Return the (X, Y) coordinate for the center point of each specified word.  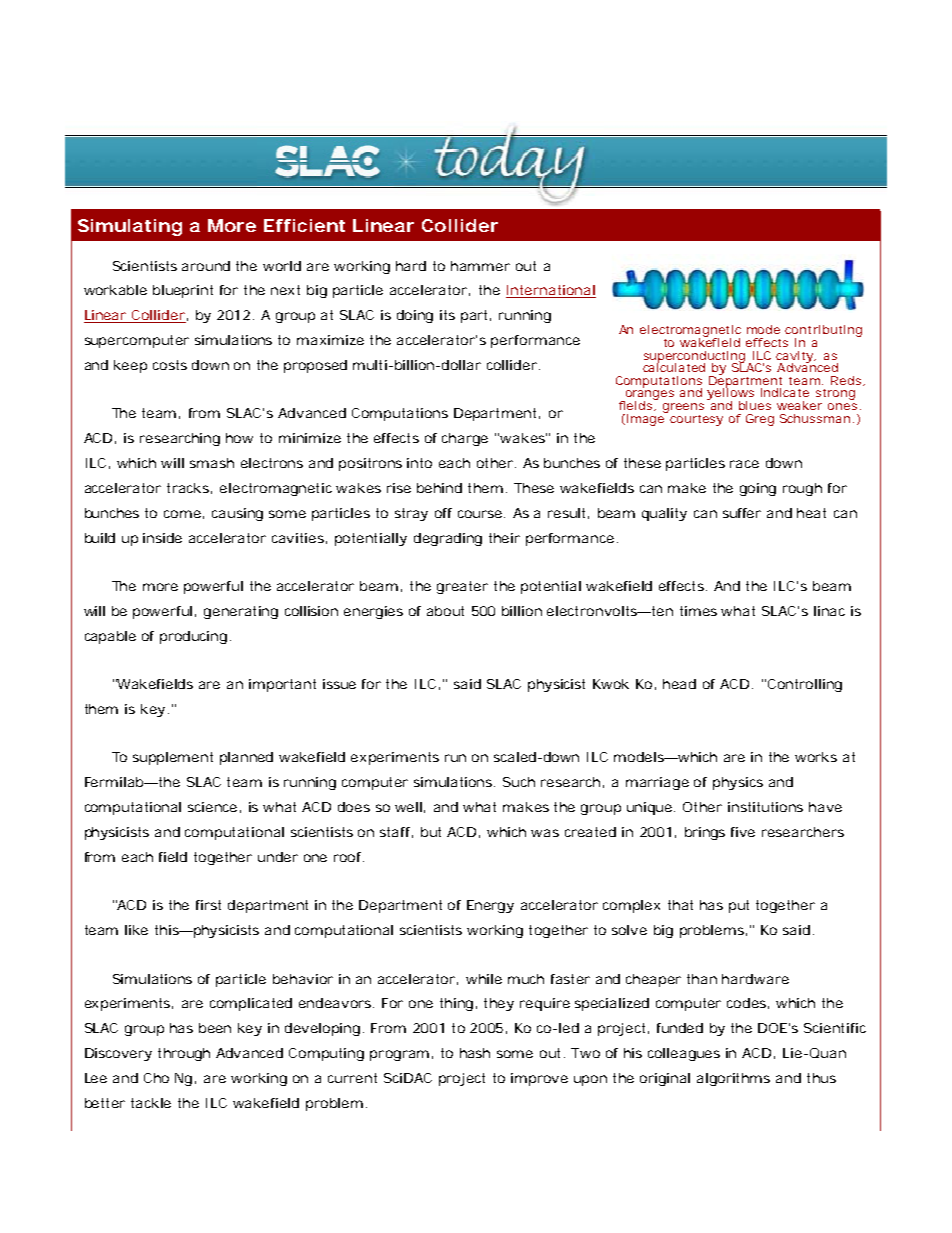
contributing (823, 332)
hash (475, 1053)
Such (519, 782)
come (182, 514)
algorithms (733, 1079)
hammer (480, 266)
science (212, 807)
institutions (765, 807)
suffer (742, 513)
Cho (156, 1078)
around (206, 266)
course (480, 514)
